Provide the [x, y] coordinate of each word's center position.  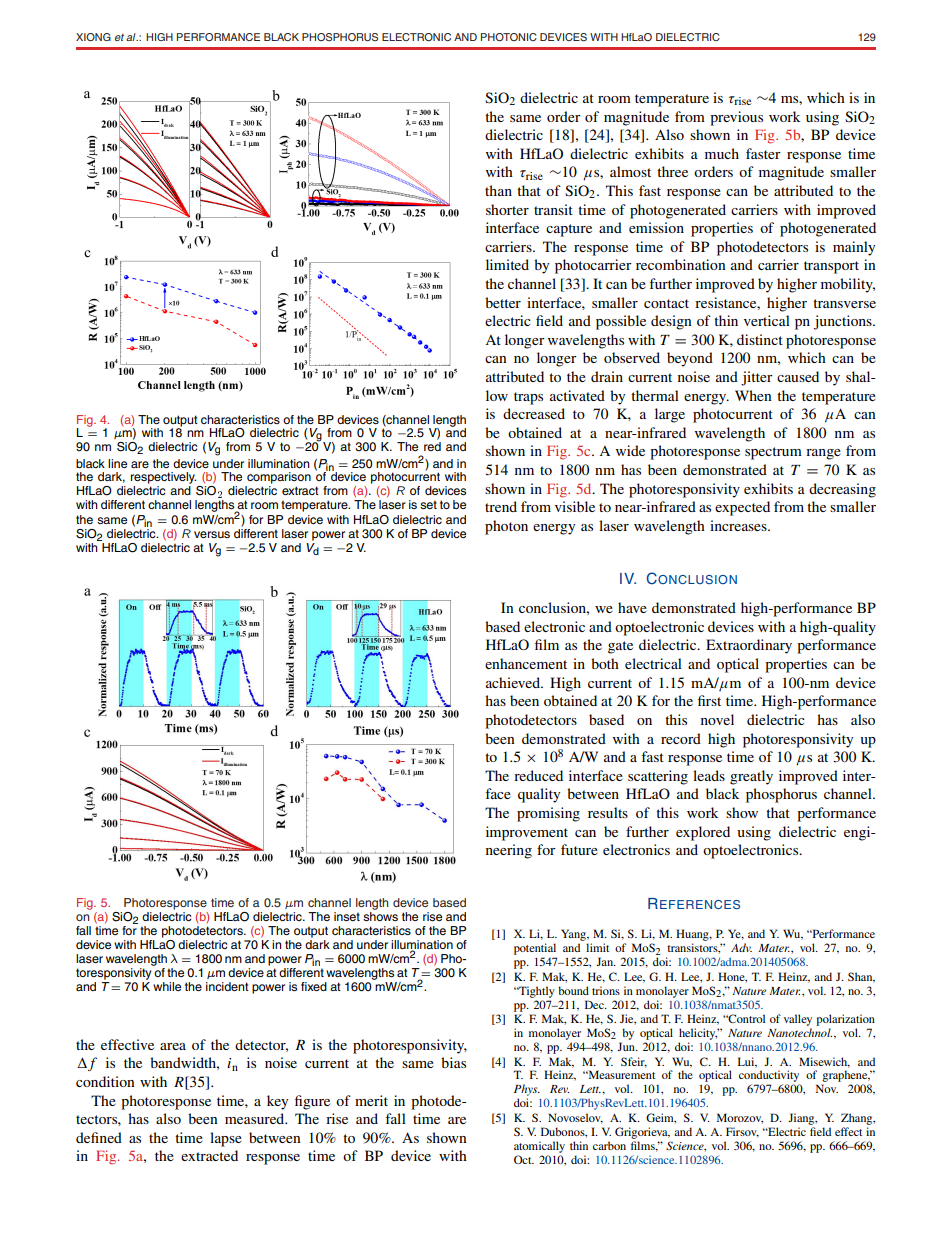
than [498, 190]
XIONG [93, 37]
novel [717, 719]
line [117, 463]
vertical [767, 320]
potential [535, 949]
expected [742, 508]
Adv [741, 947]
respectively [163, 478]
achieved [514, 682]
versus [212, 534]
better [503, 302]
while [167, 986]
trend [501, 506]
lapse [226, 1139]
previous [736, 118]
